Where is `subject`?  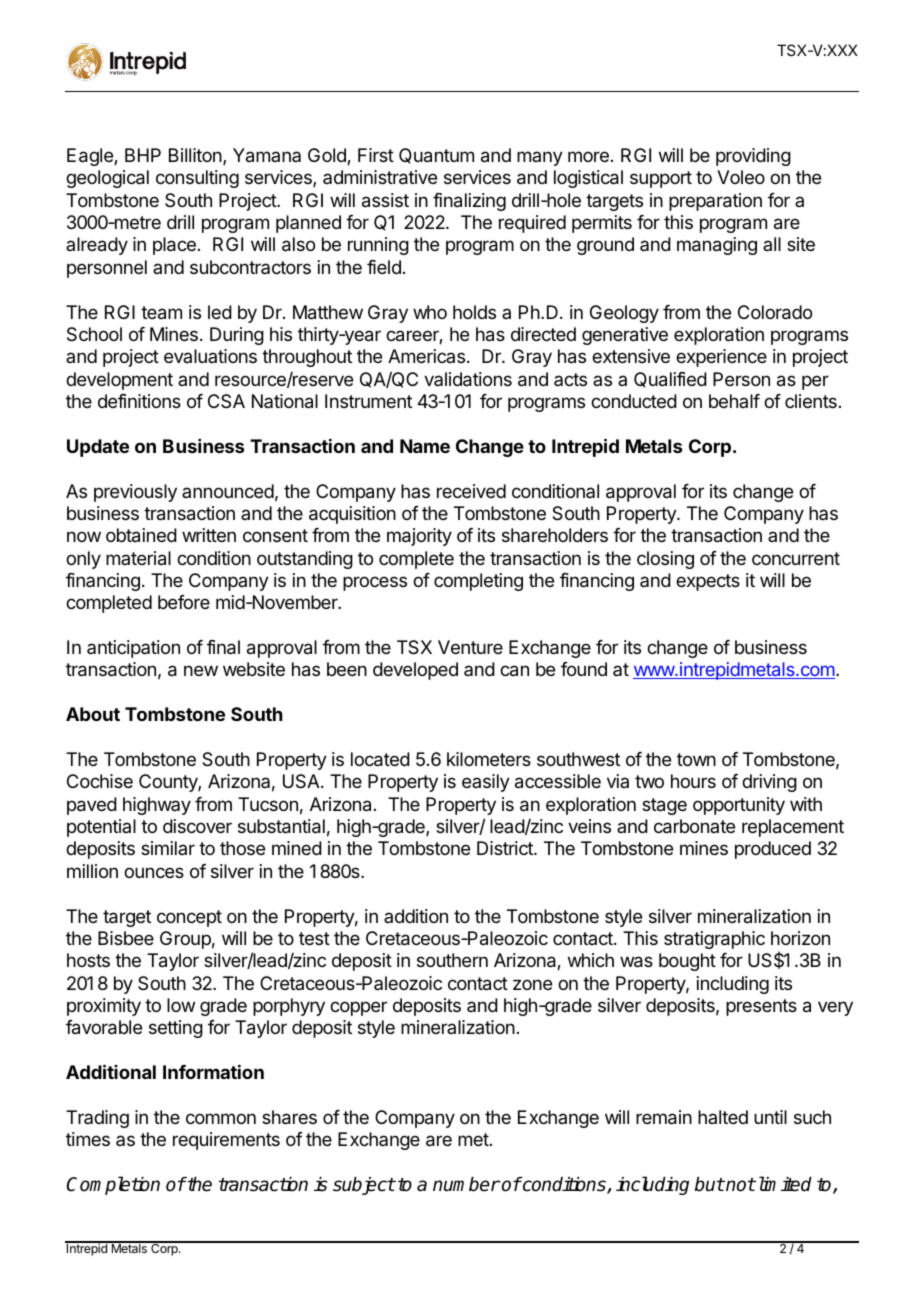 subject is located at coordinates (364, 1186).
